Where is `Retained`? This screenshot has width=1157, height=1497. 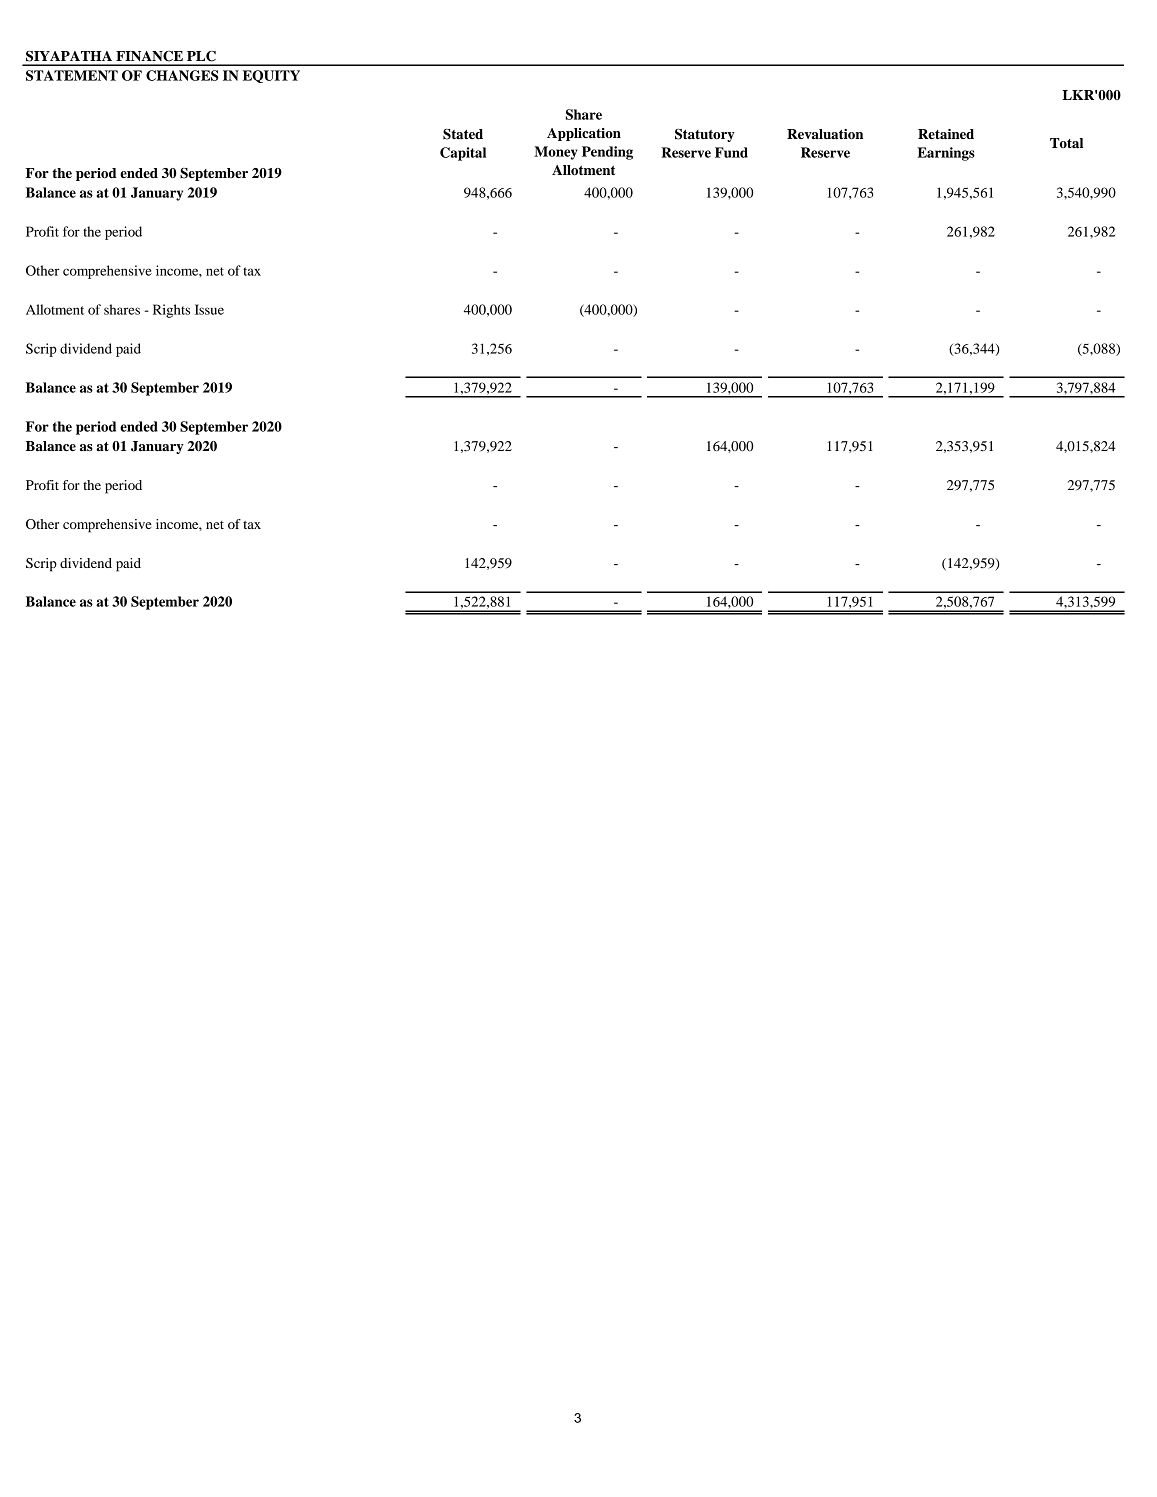
Retained is located at coordinates (946, 134).
